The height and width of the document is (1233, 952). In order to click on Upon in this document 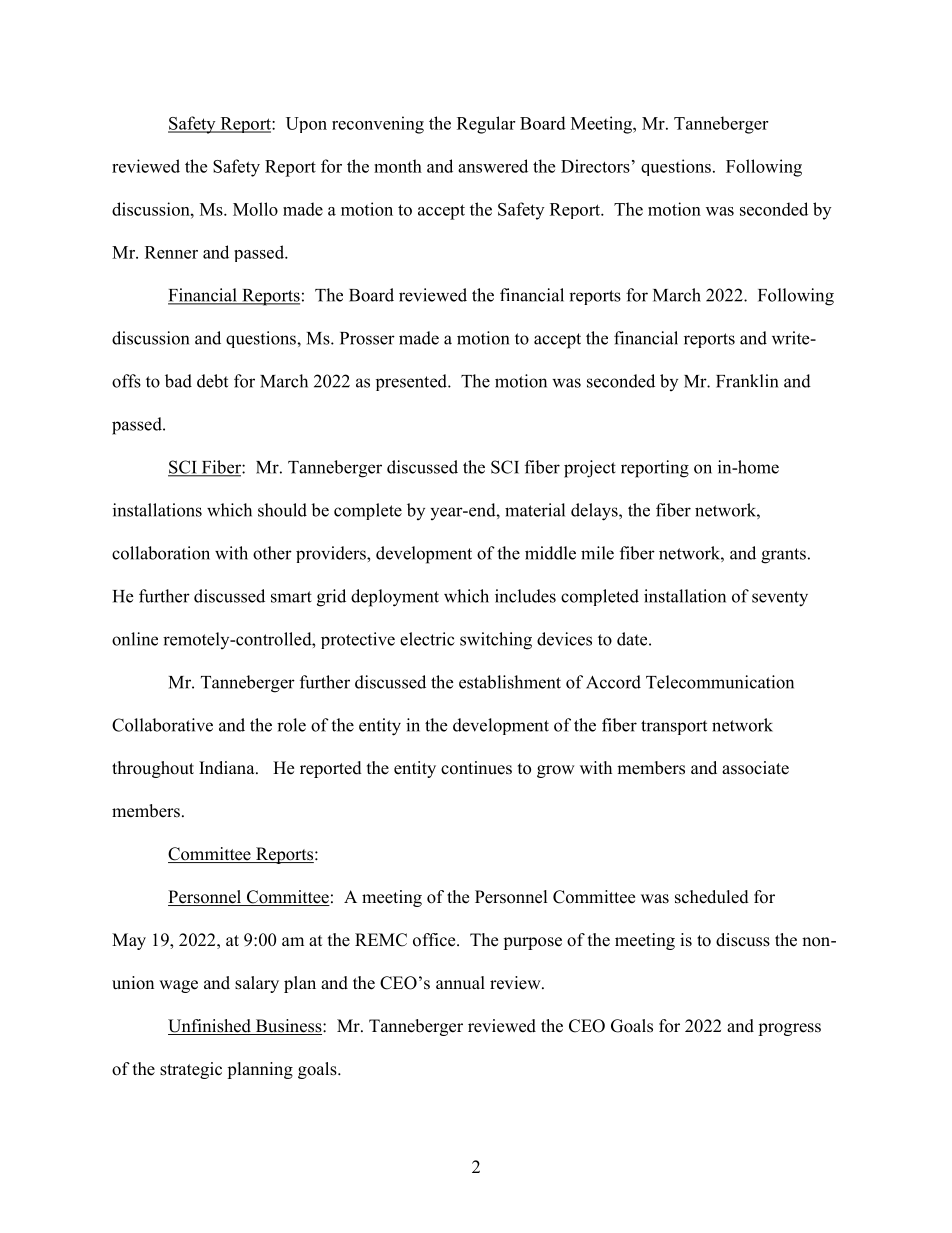, I will do `click(306, 125)`.
